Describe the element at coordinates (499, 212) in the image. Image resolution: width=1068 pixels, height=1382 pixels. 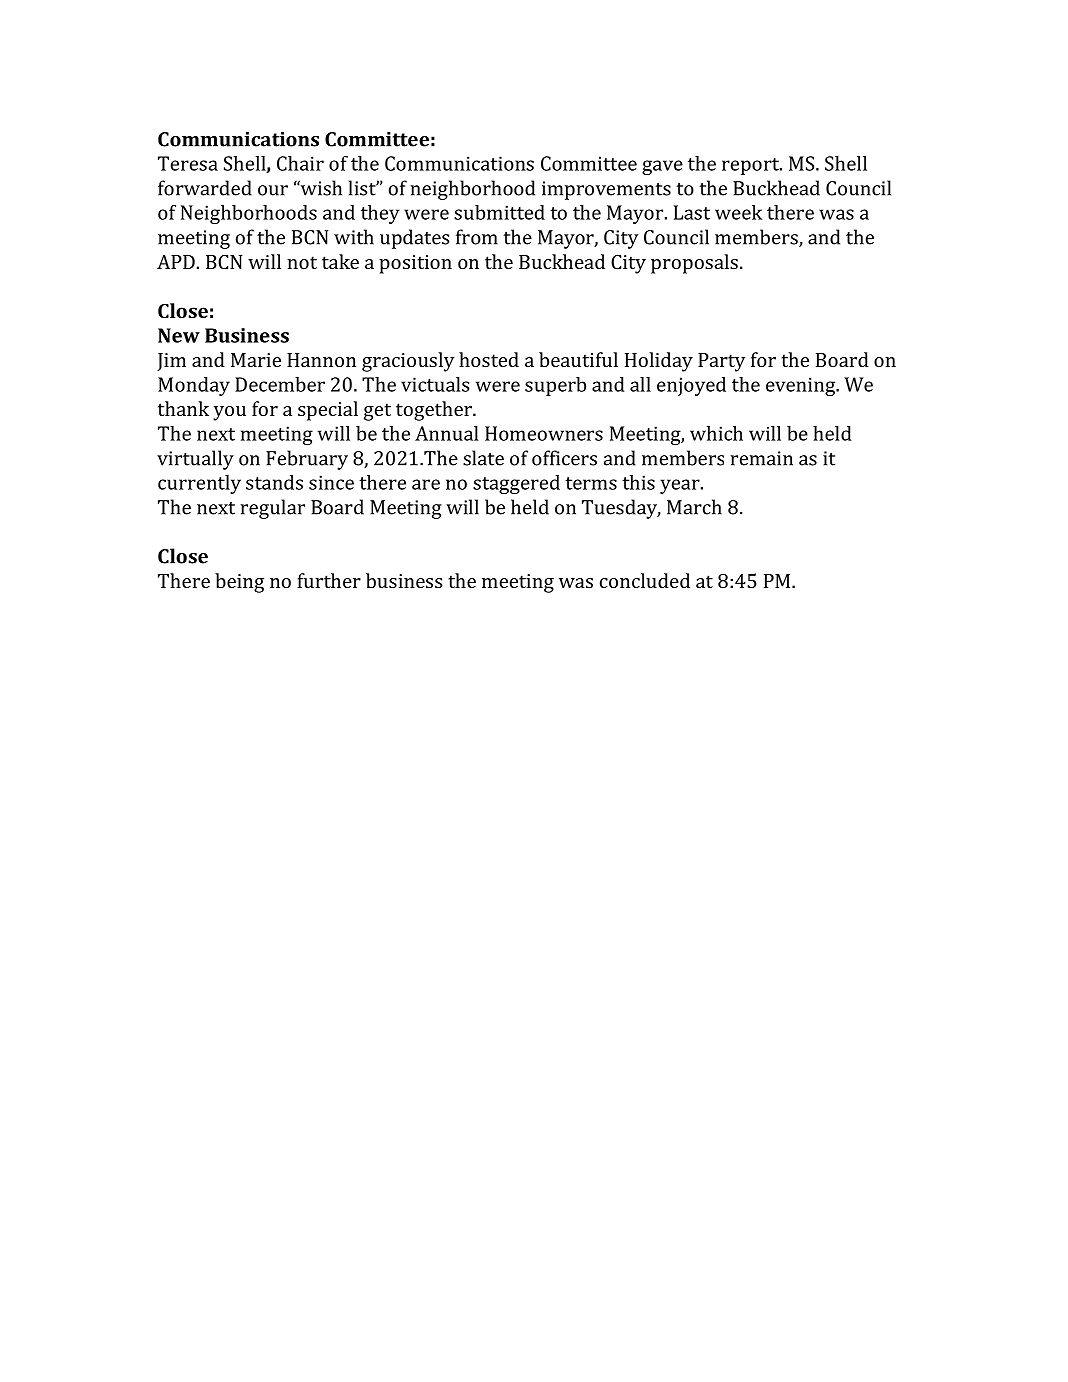
I see `submitted` at that location.
